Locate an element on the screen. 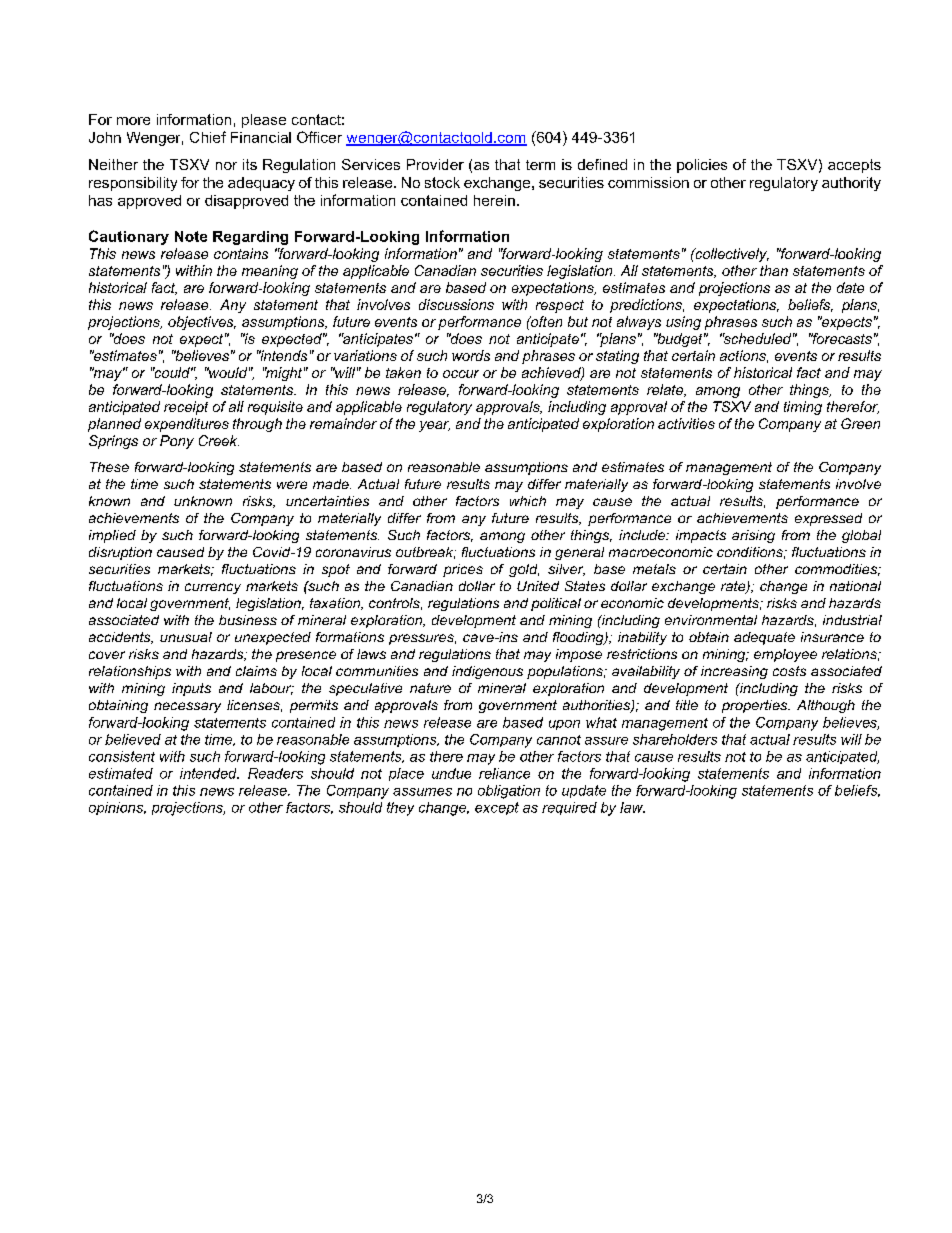 The image size is (952, 1233). prices is located at coordinates (463, 570).
